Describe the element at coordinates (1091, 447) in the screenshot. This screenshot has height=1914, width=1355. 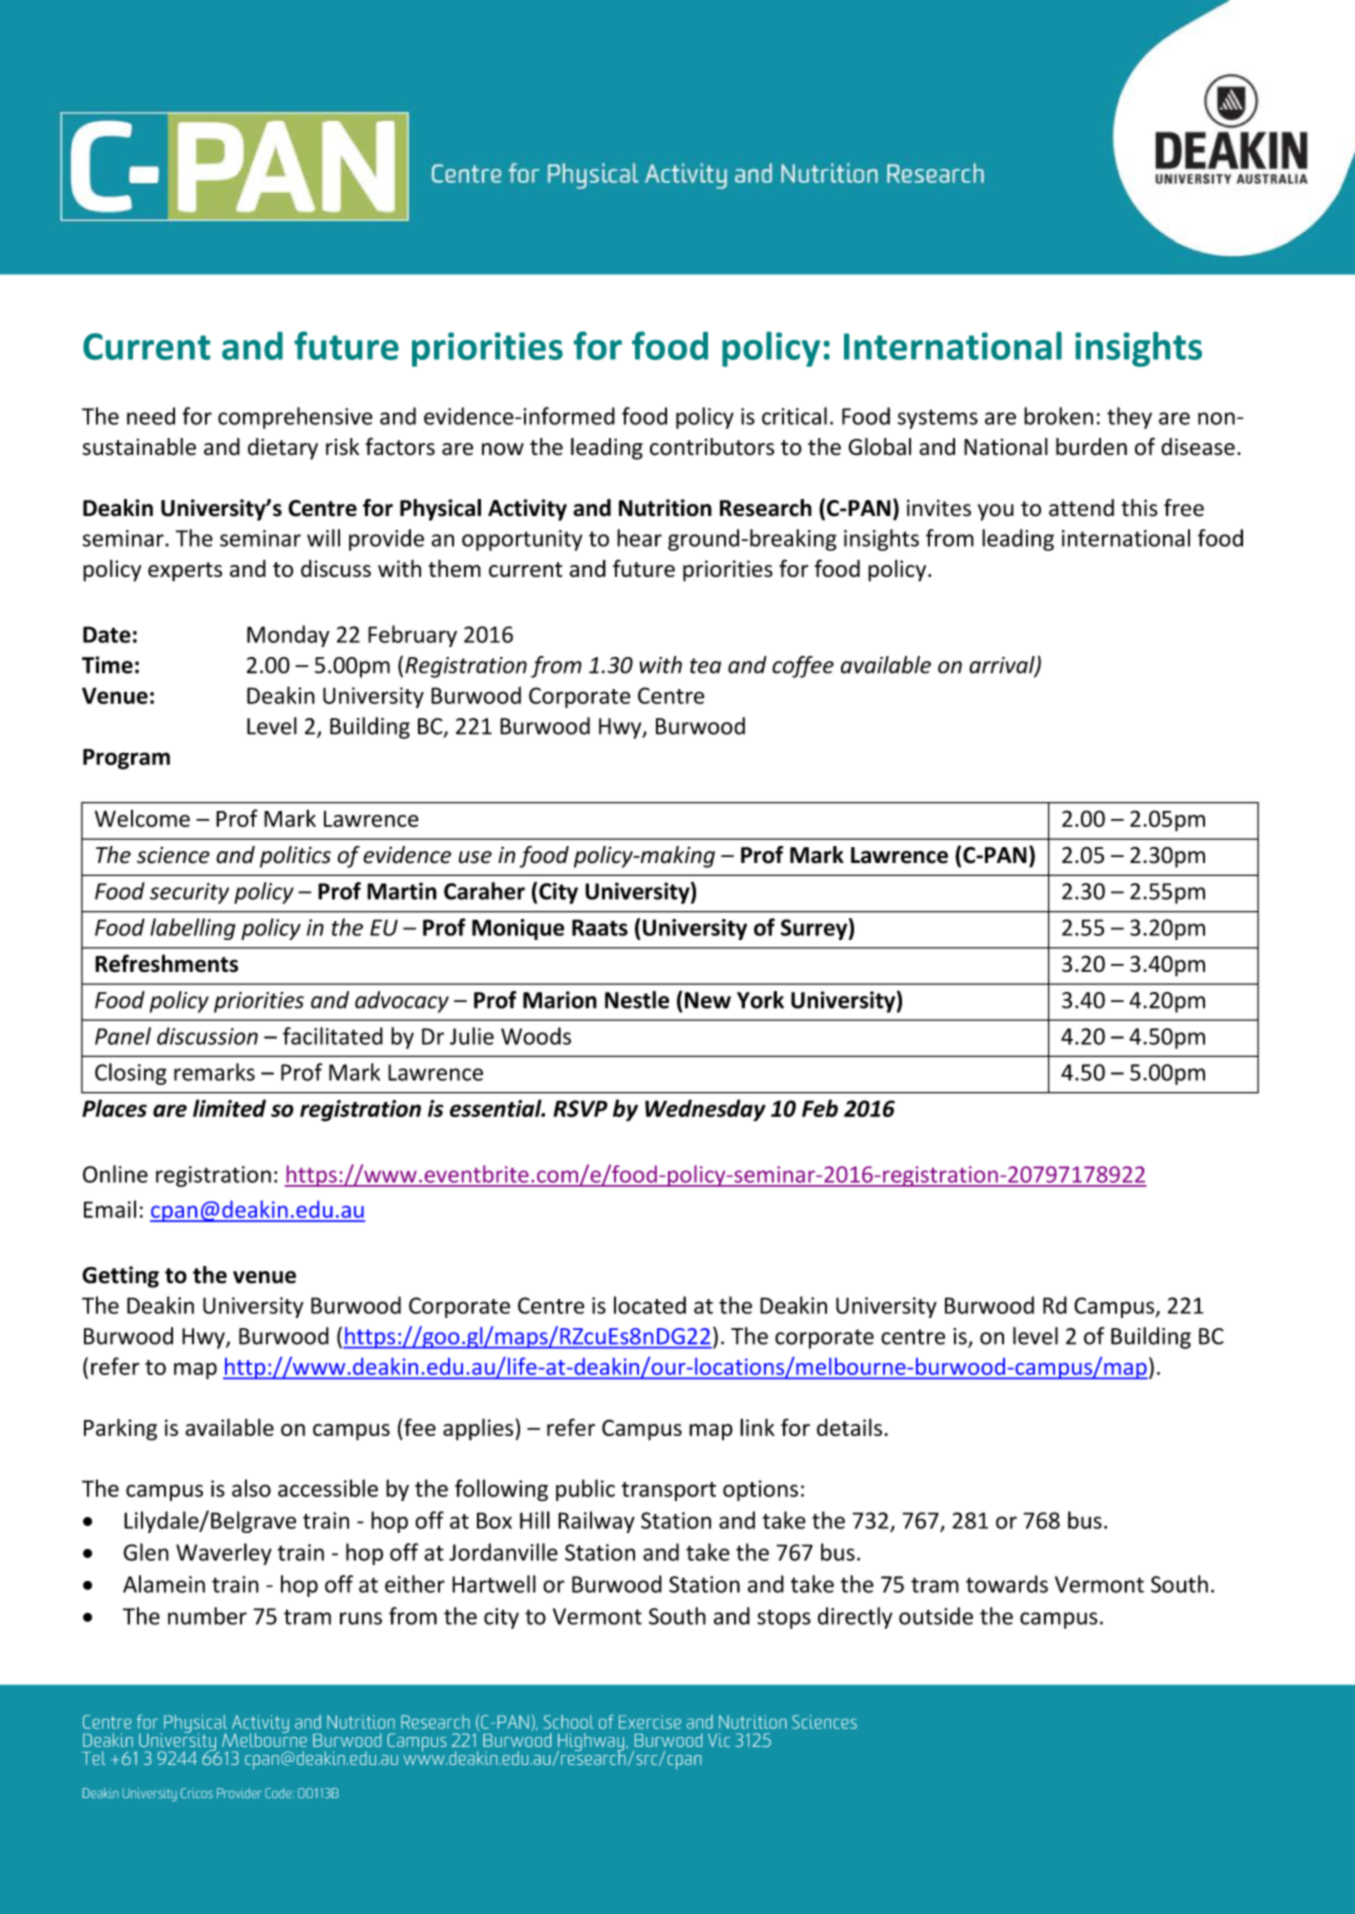
I see `burden` at that location.
